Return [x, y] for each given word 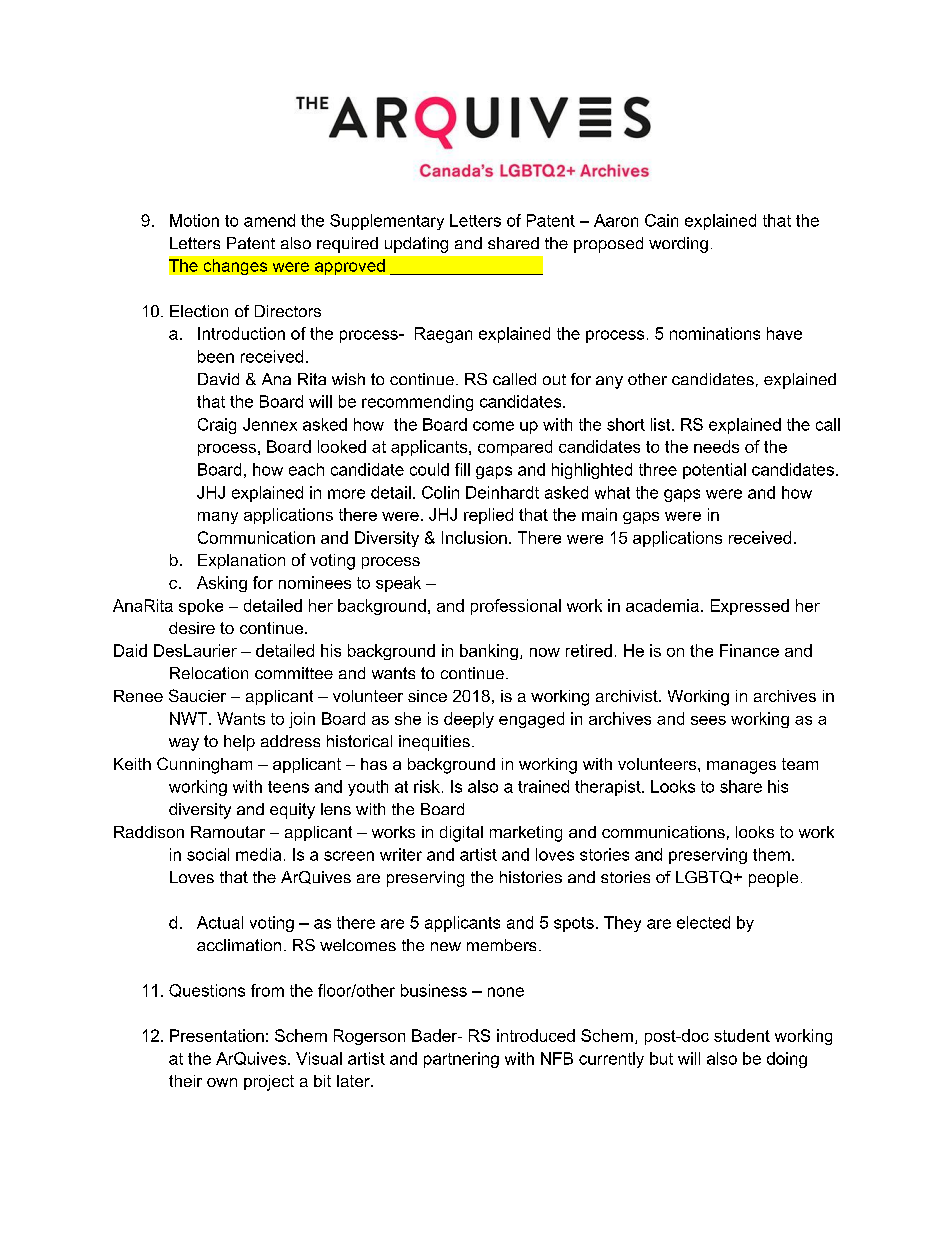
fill [462, 469]
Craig [217, 426]
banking [489, 652]
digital [461, 834]
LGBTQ [705, 877]
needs [716, 446]
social [208, 854]
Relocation [209, 673]
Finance [749, 650]
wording [678, 245]
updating [416, 245]
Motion [194, 220]
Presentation [217, 1035]
